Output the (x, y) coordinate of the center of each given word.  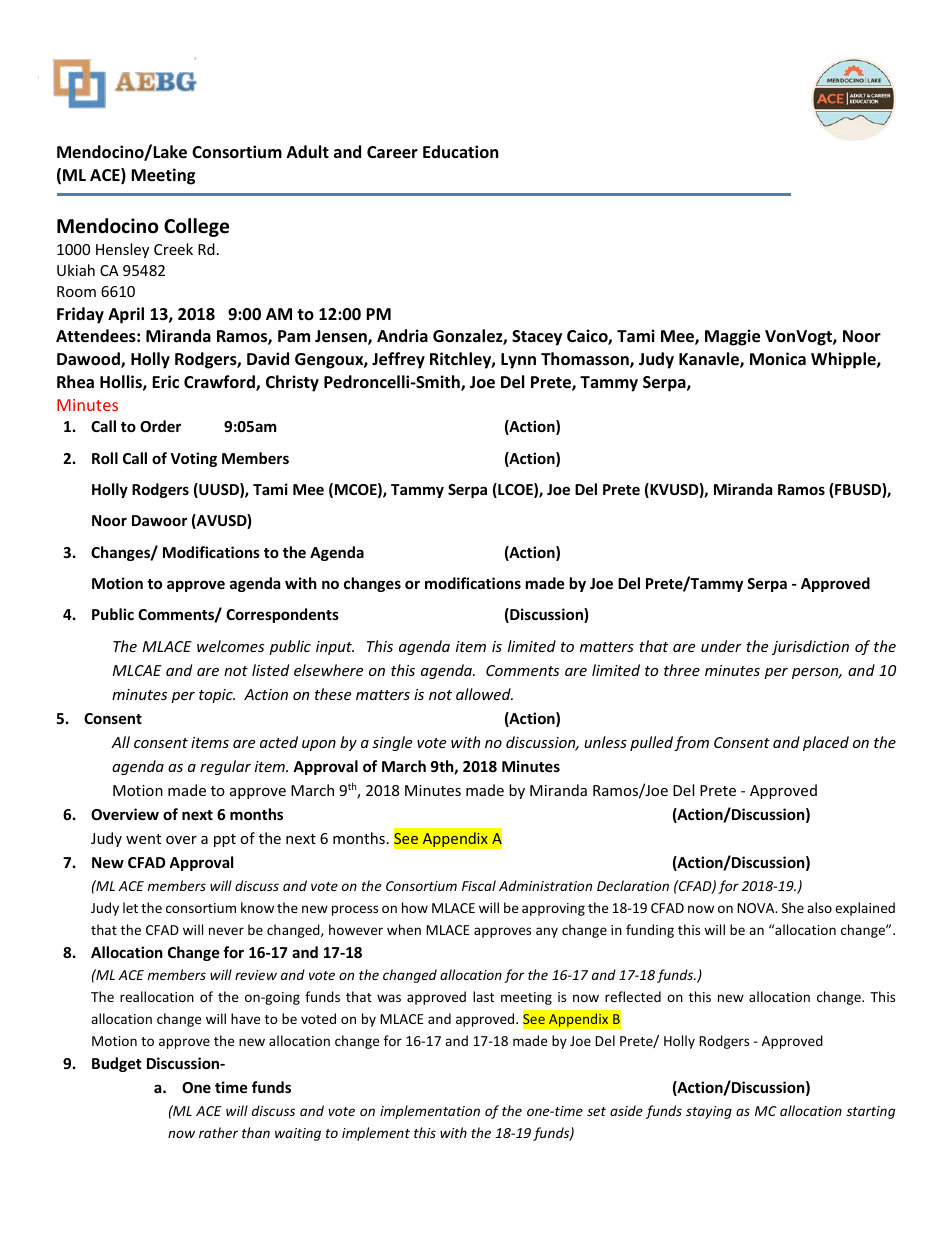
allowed (484, 694)
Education (460, 152)
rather (218, 1132)
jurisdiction (810, 647)
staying (709, 1112)
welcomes (230, 646)
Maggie (732, 337)
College (196, 227)
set (596, 1111)
